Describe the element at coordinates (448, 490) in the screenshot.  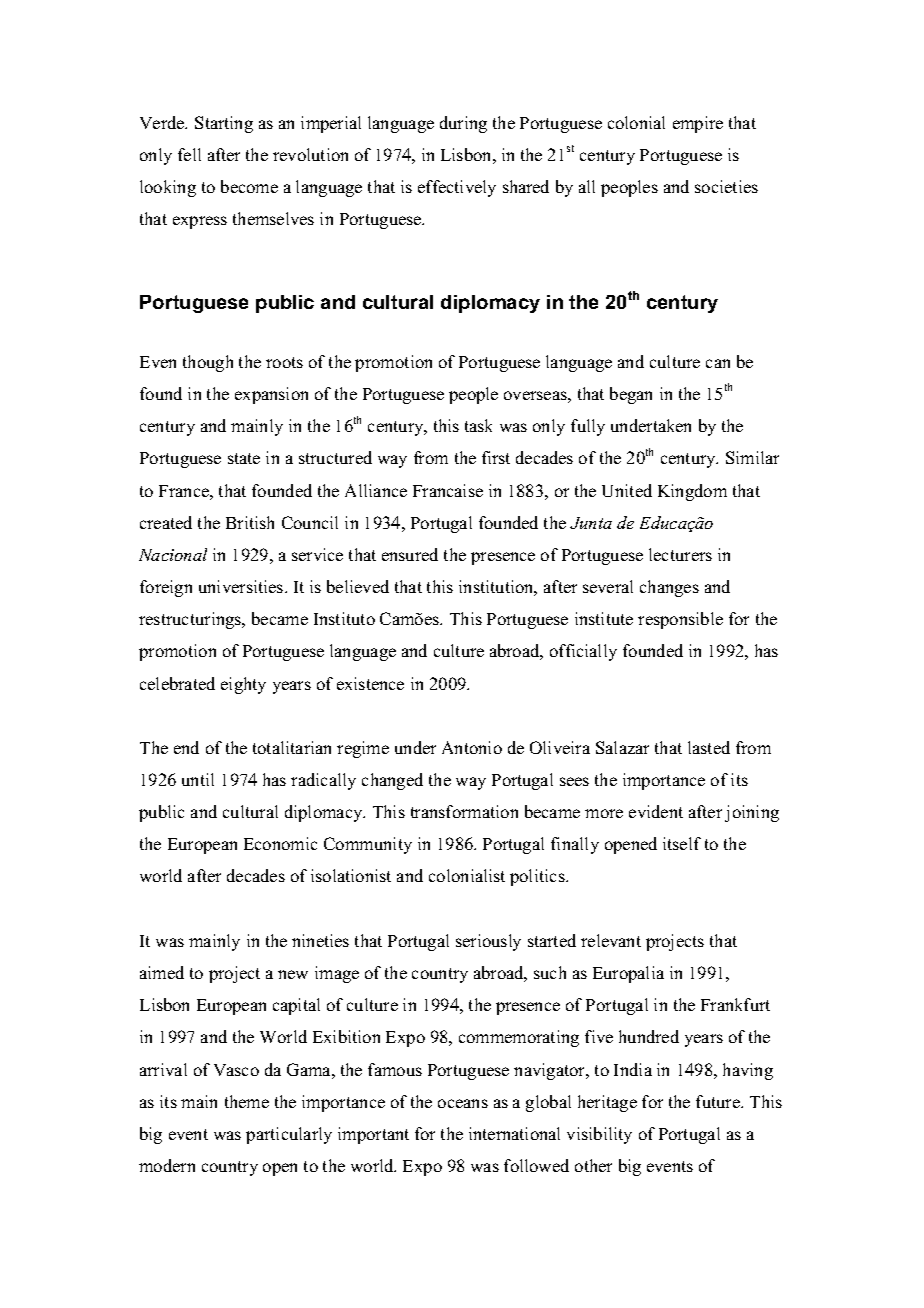
I see `Francaise` at that location.
